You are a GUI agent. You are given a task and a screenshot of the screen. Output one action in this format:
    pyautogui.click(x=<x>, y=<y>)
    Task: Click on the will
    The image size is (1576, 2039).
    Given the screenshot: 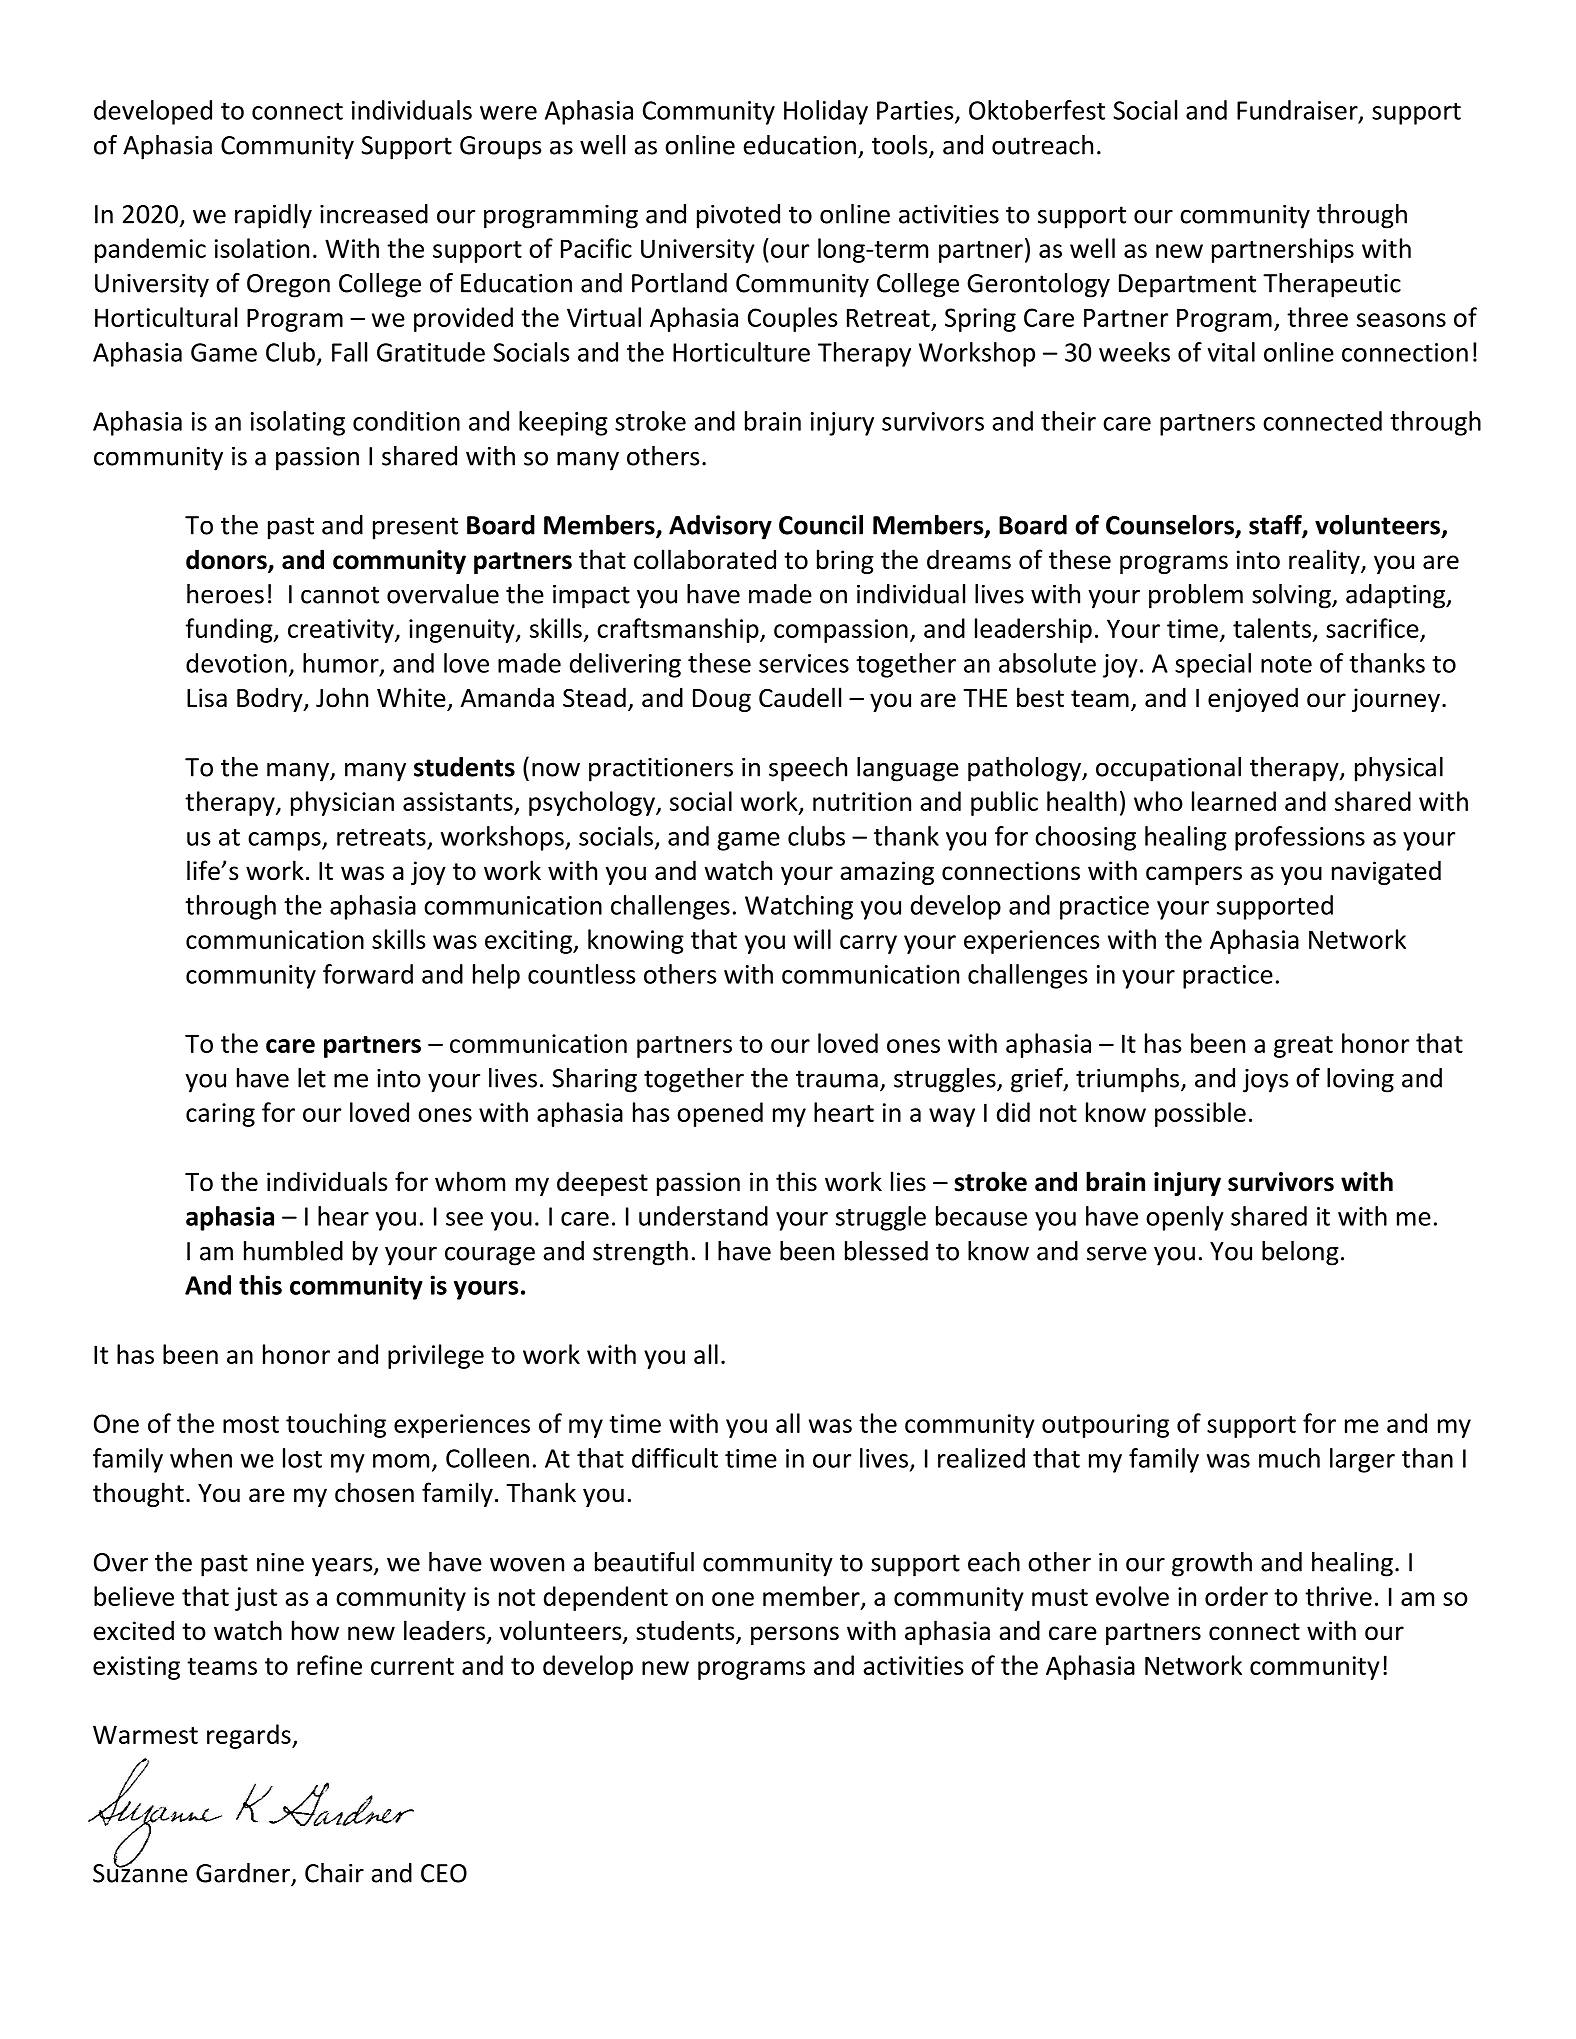 What is the action you would take?
    pyautogui.click(x=812, y=939)
